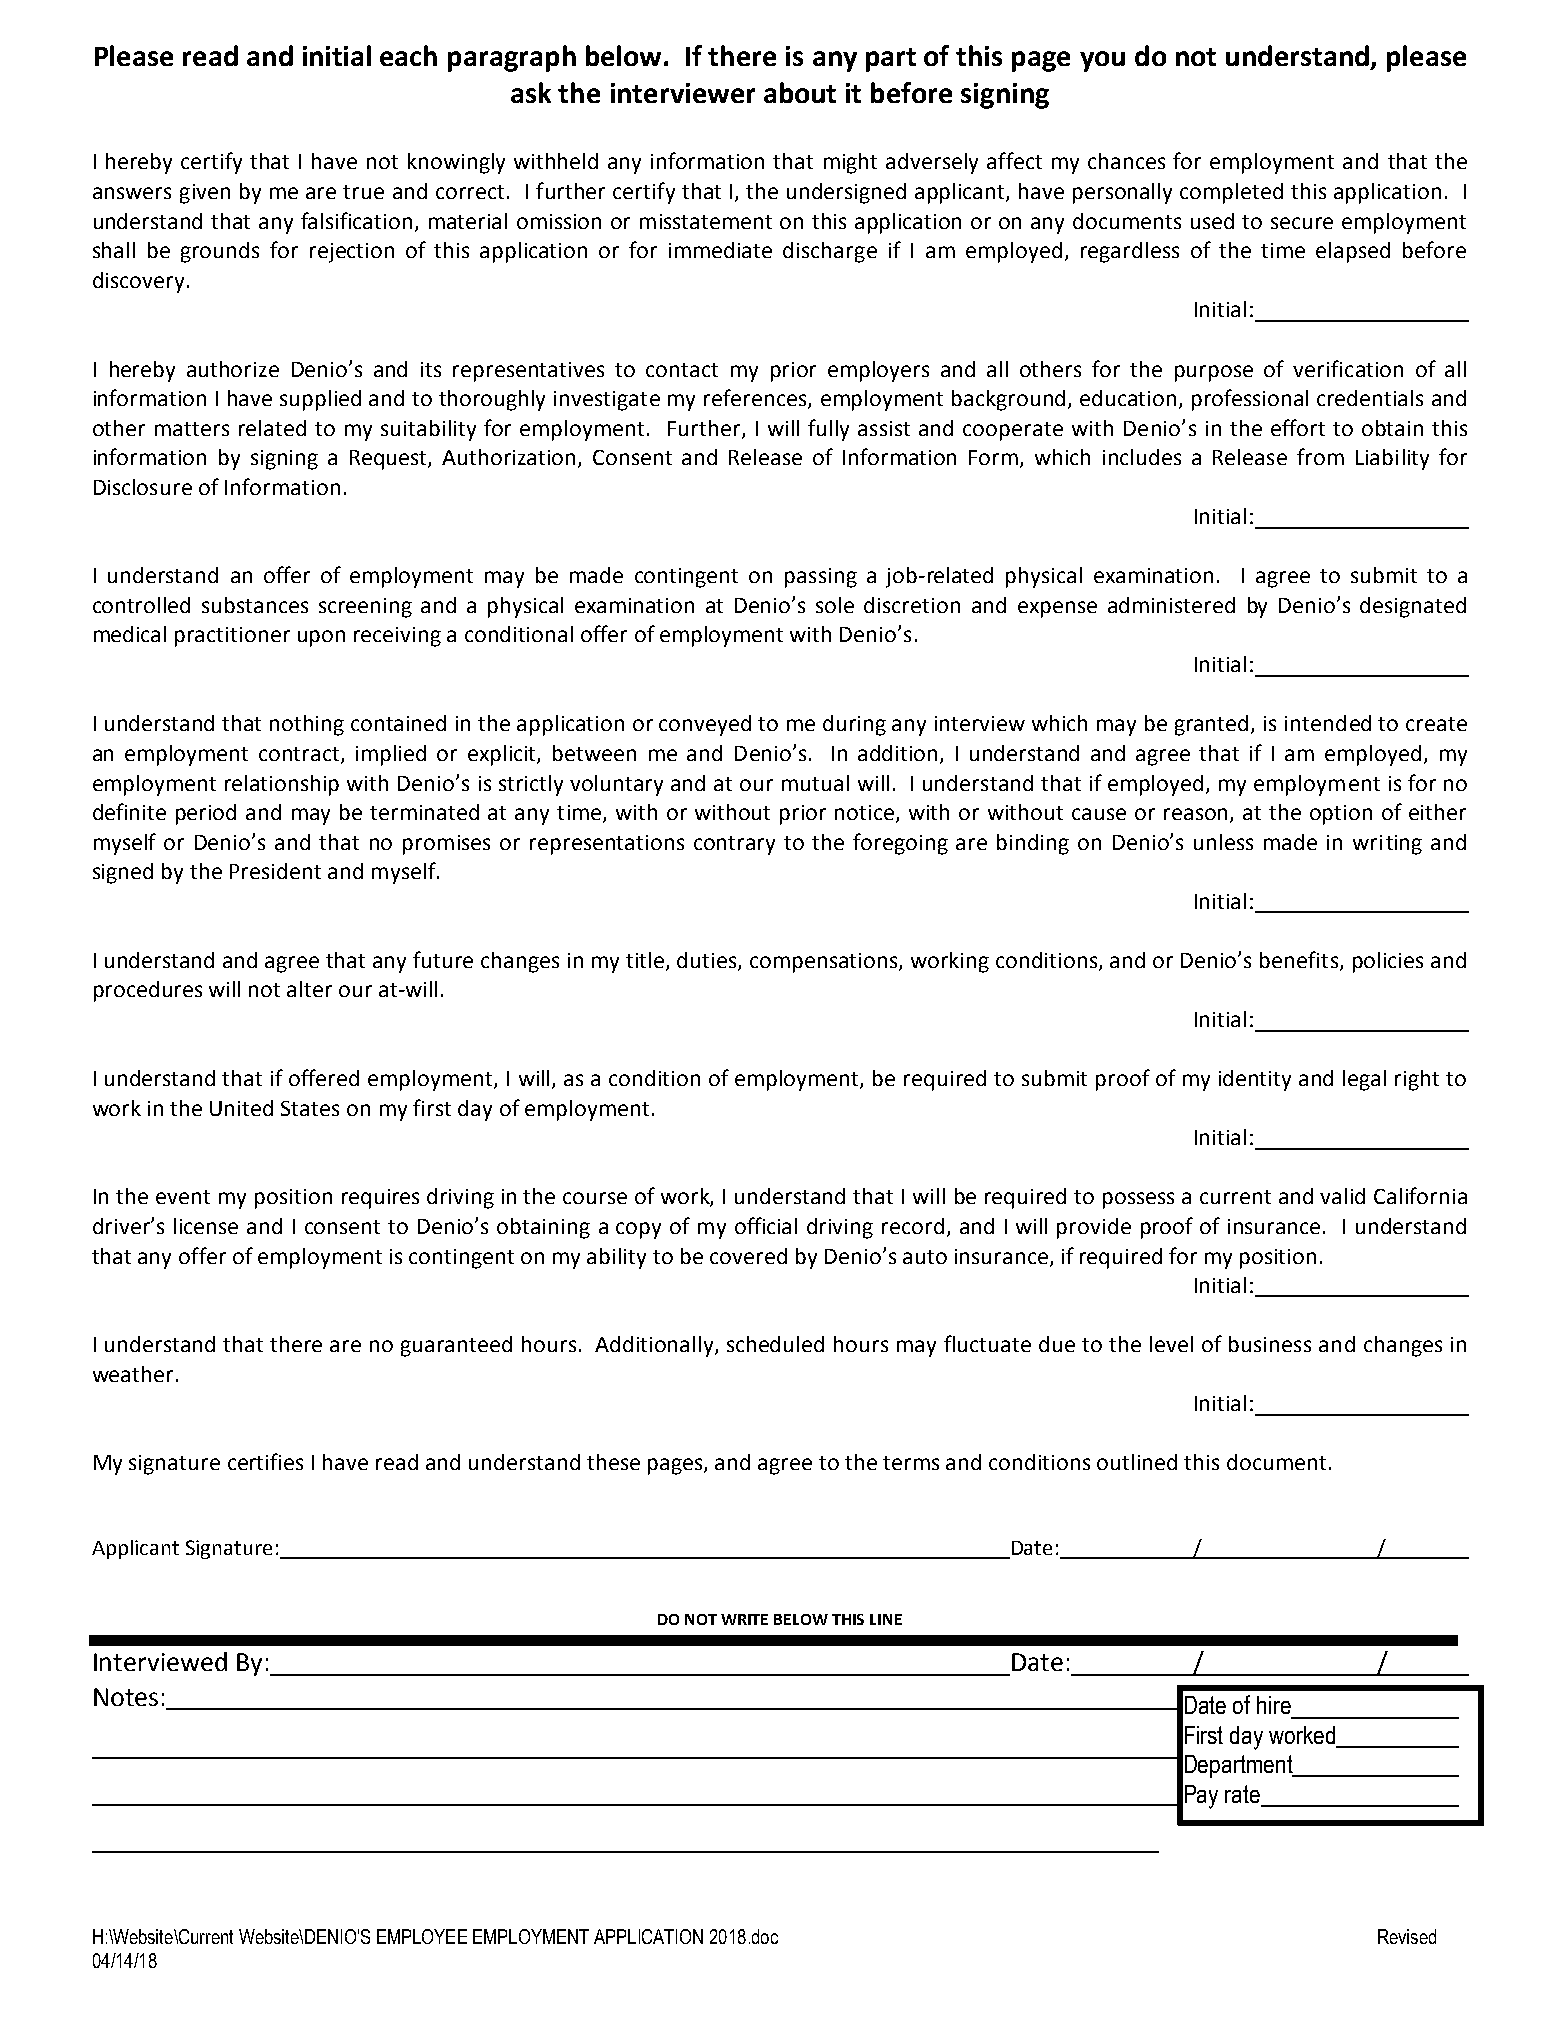  I want to click on Revised, so click(1407, 1936).
